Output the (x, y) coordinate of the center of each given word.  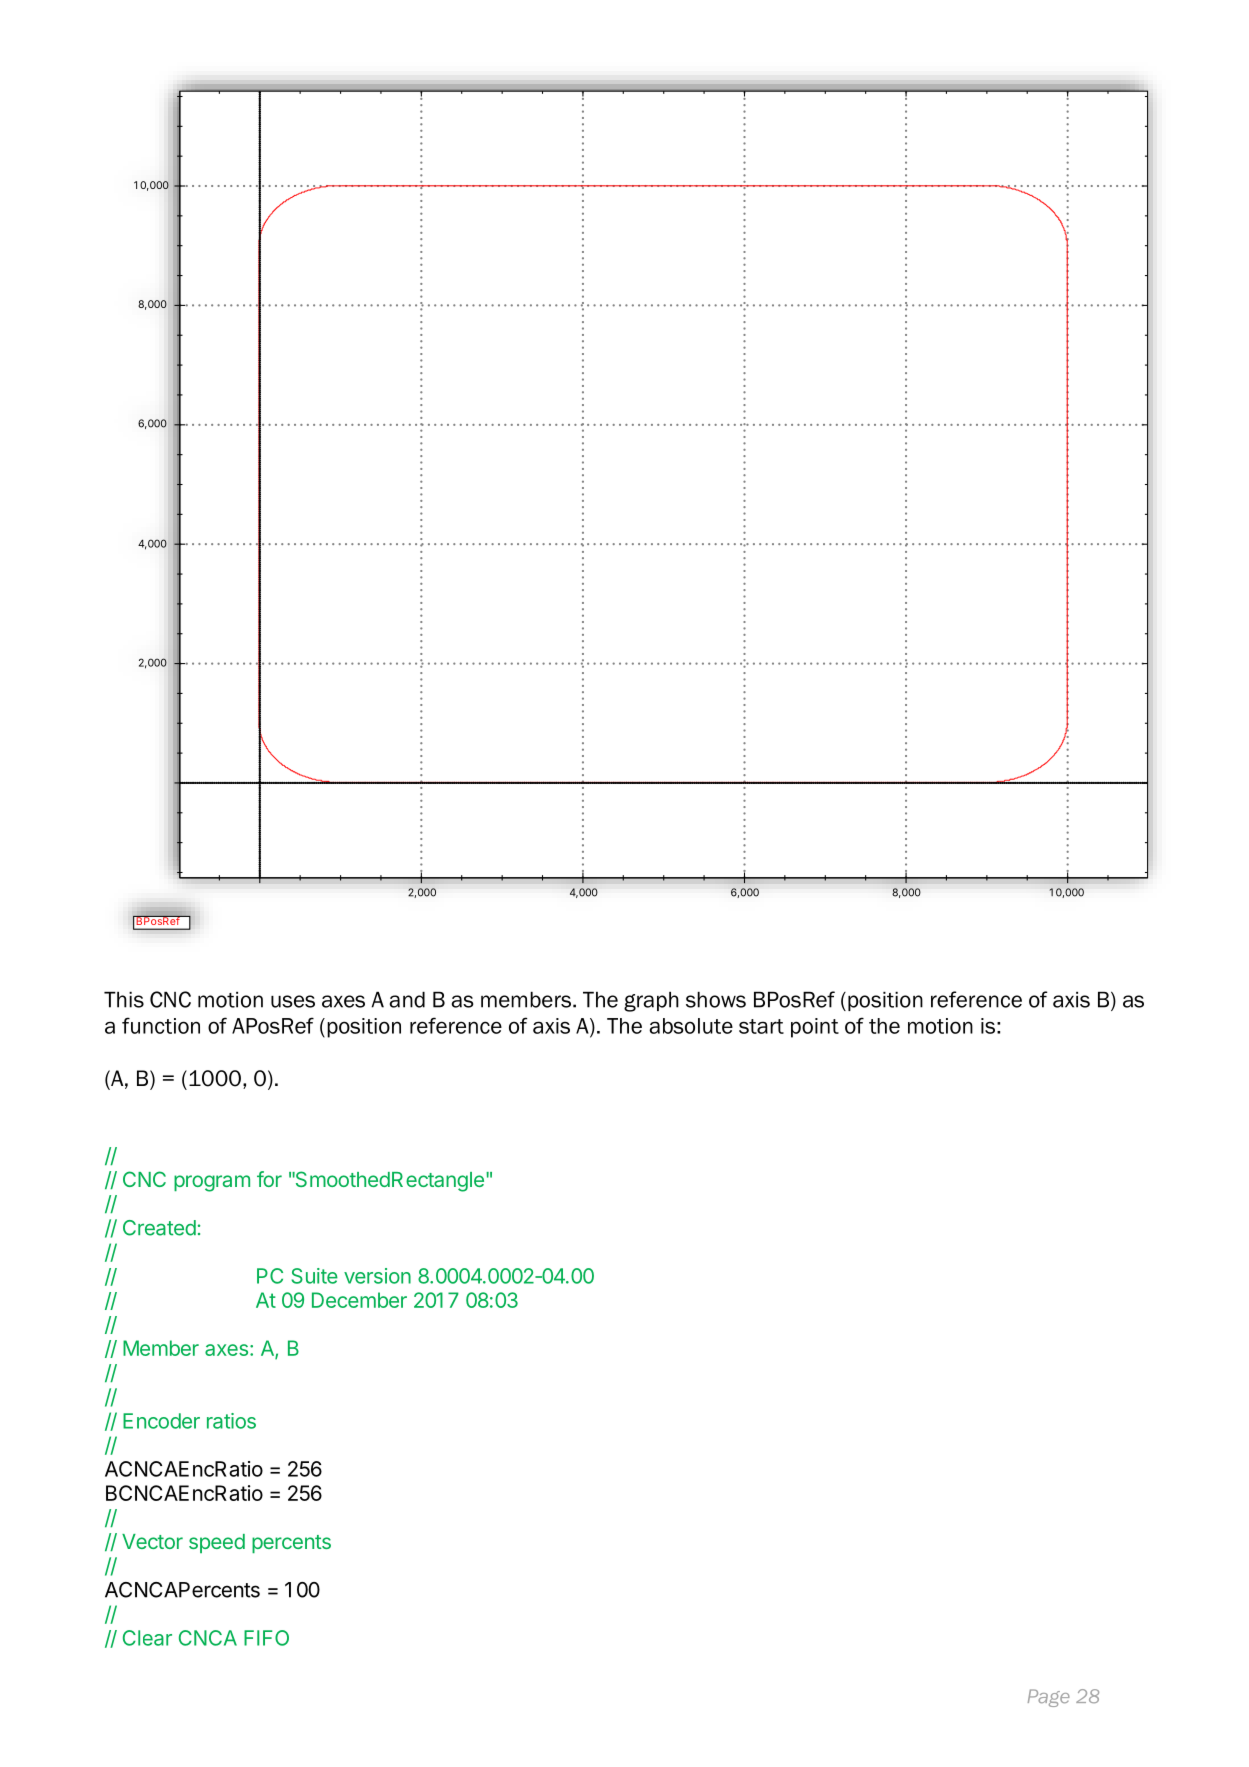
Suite (314, 1276)
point (815, 1028)
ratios (231, 1421)
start (761, 1026)
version (377, 1276)
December (359, 1300)
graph (651, 1002)
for (269, 1179)
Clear (147, 1638)
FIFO (266, 1638)
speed (217, 1543)
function (161, 1025)
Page (1049, 1698)
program (212, 1183)
